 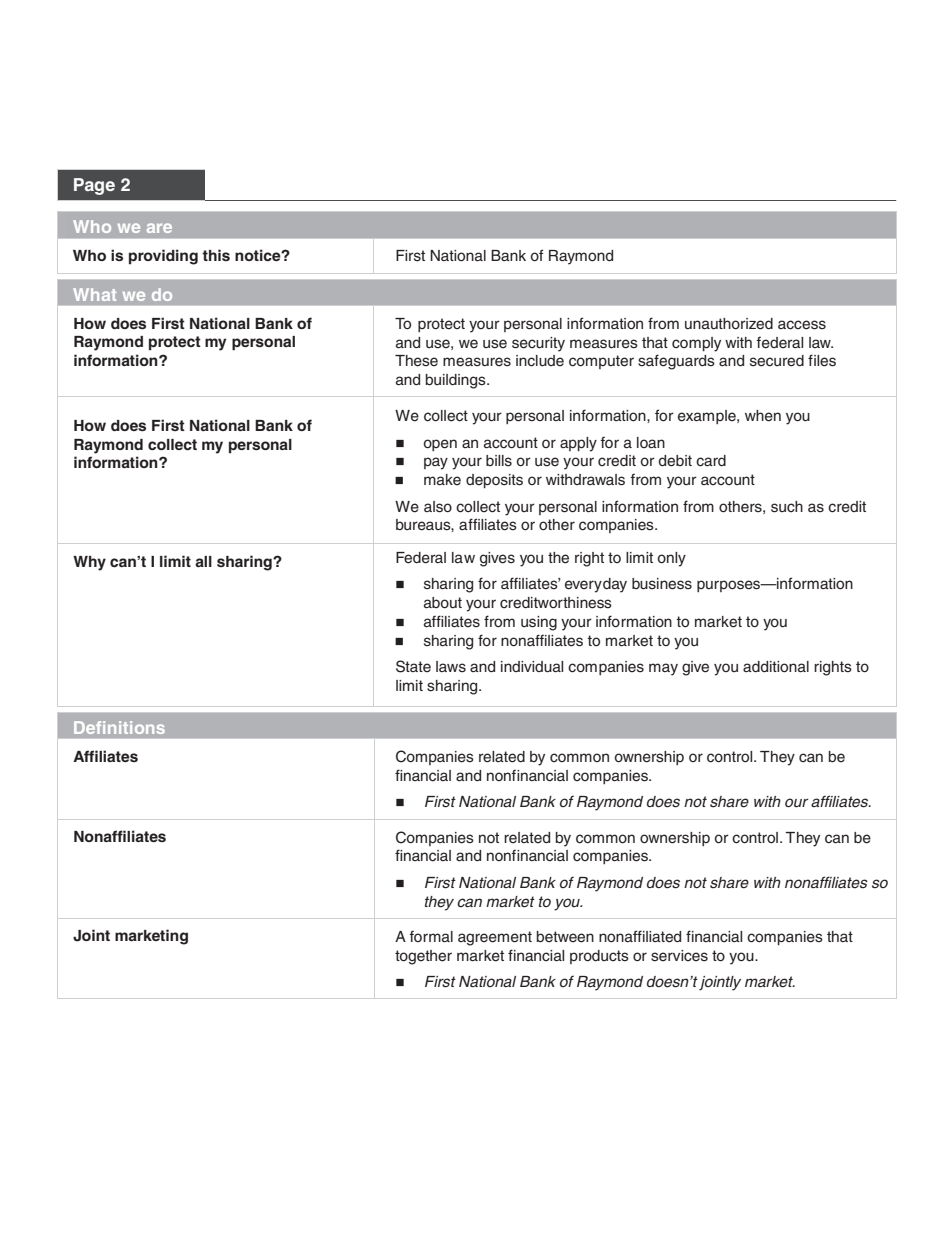 I want to click on formal, so click(x=431, y=937).
